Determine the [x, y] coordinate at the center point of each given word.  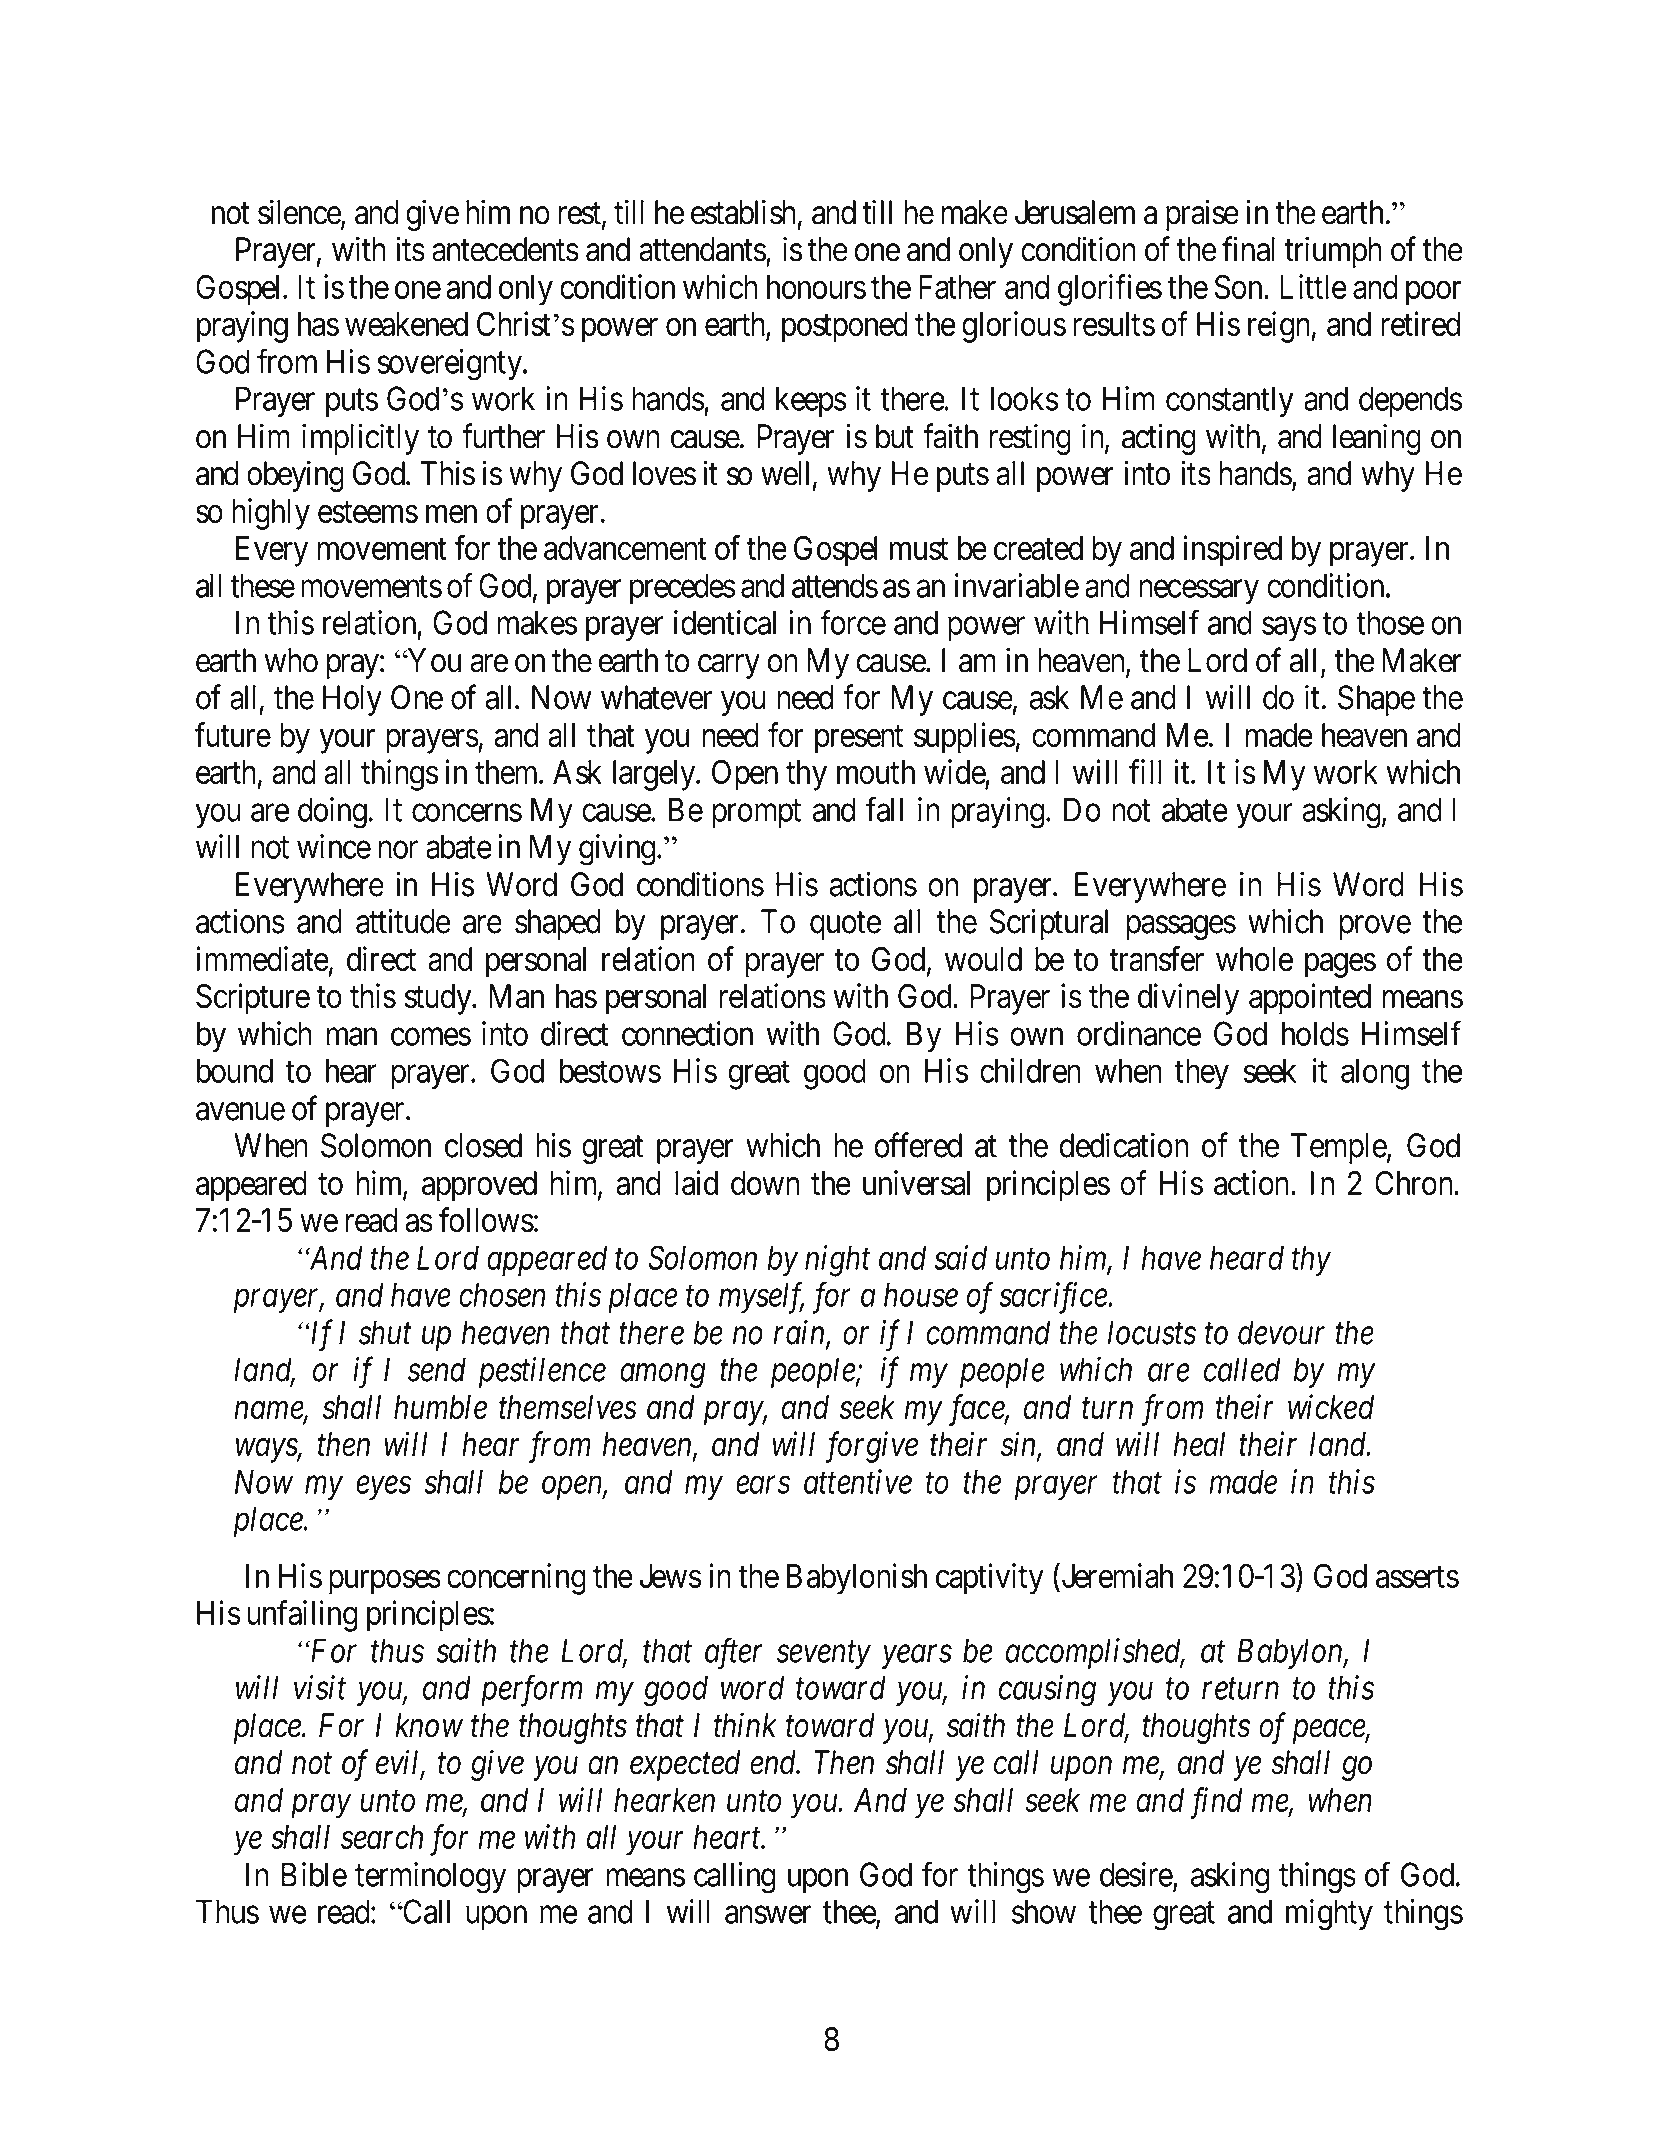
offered [918, 1145]
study [439, 999]
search [382, 1837]
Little [1313, 286]
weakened [406, 324]
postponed [845, 327]
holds [1315, 1033]
